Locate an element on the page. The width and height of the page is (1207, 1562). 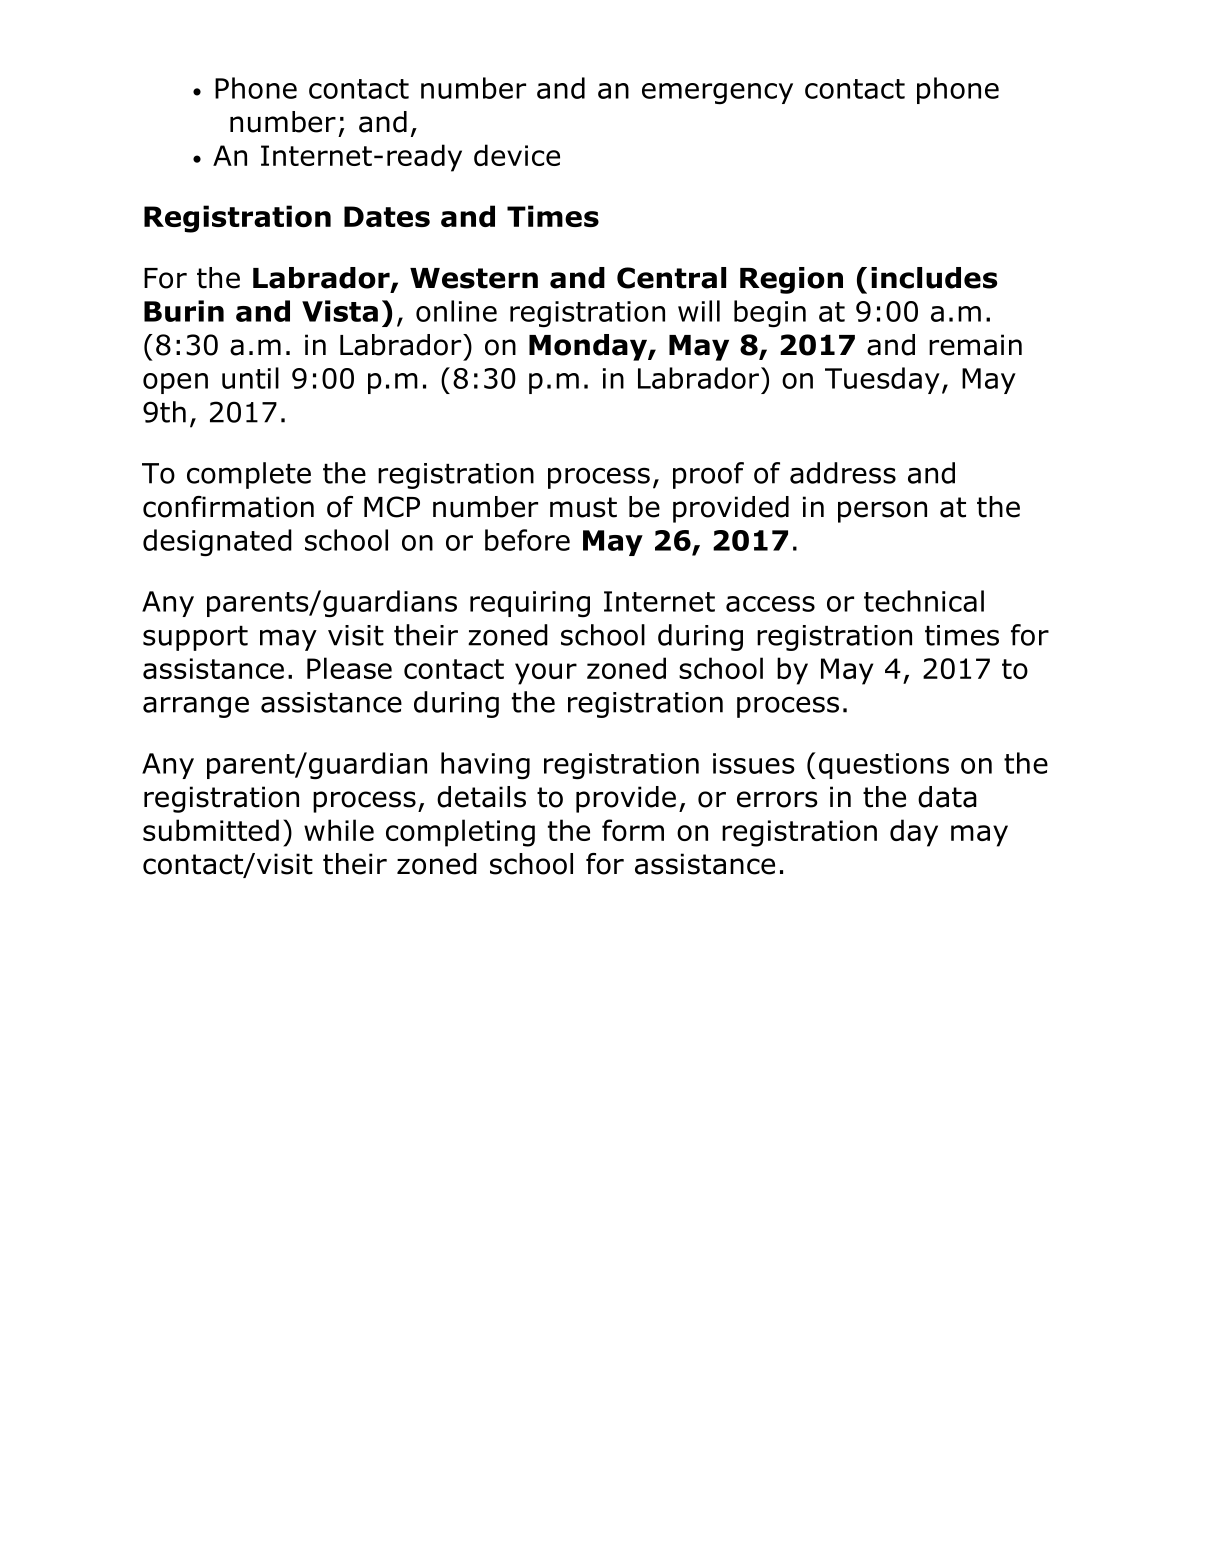
must is located at coordinates (583, 507).
